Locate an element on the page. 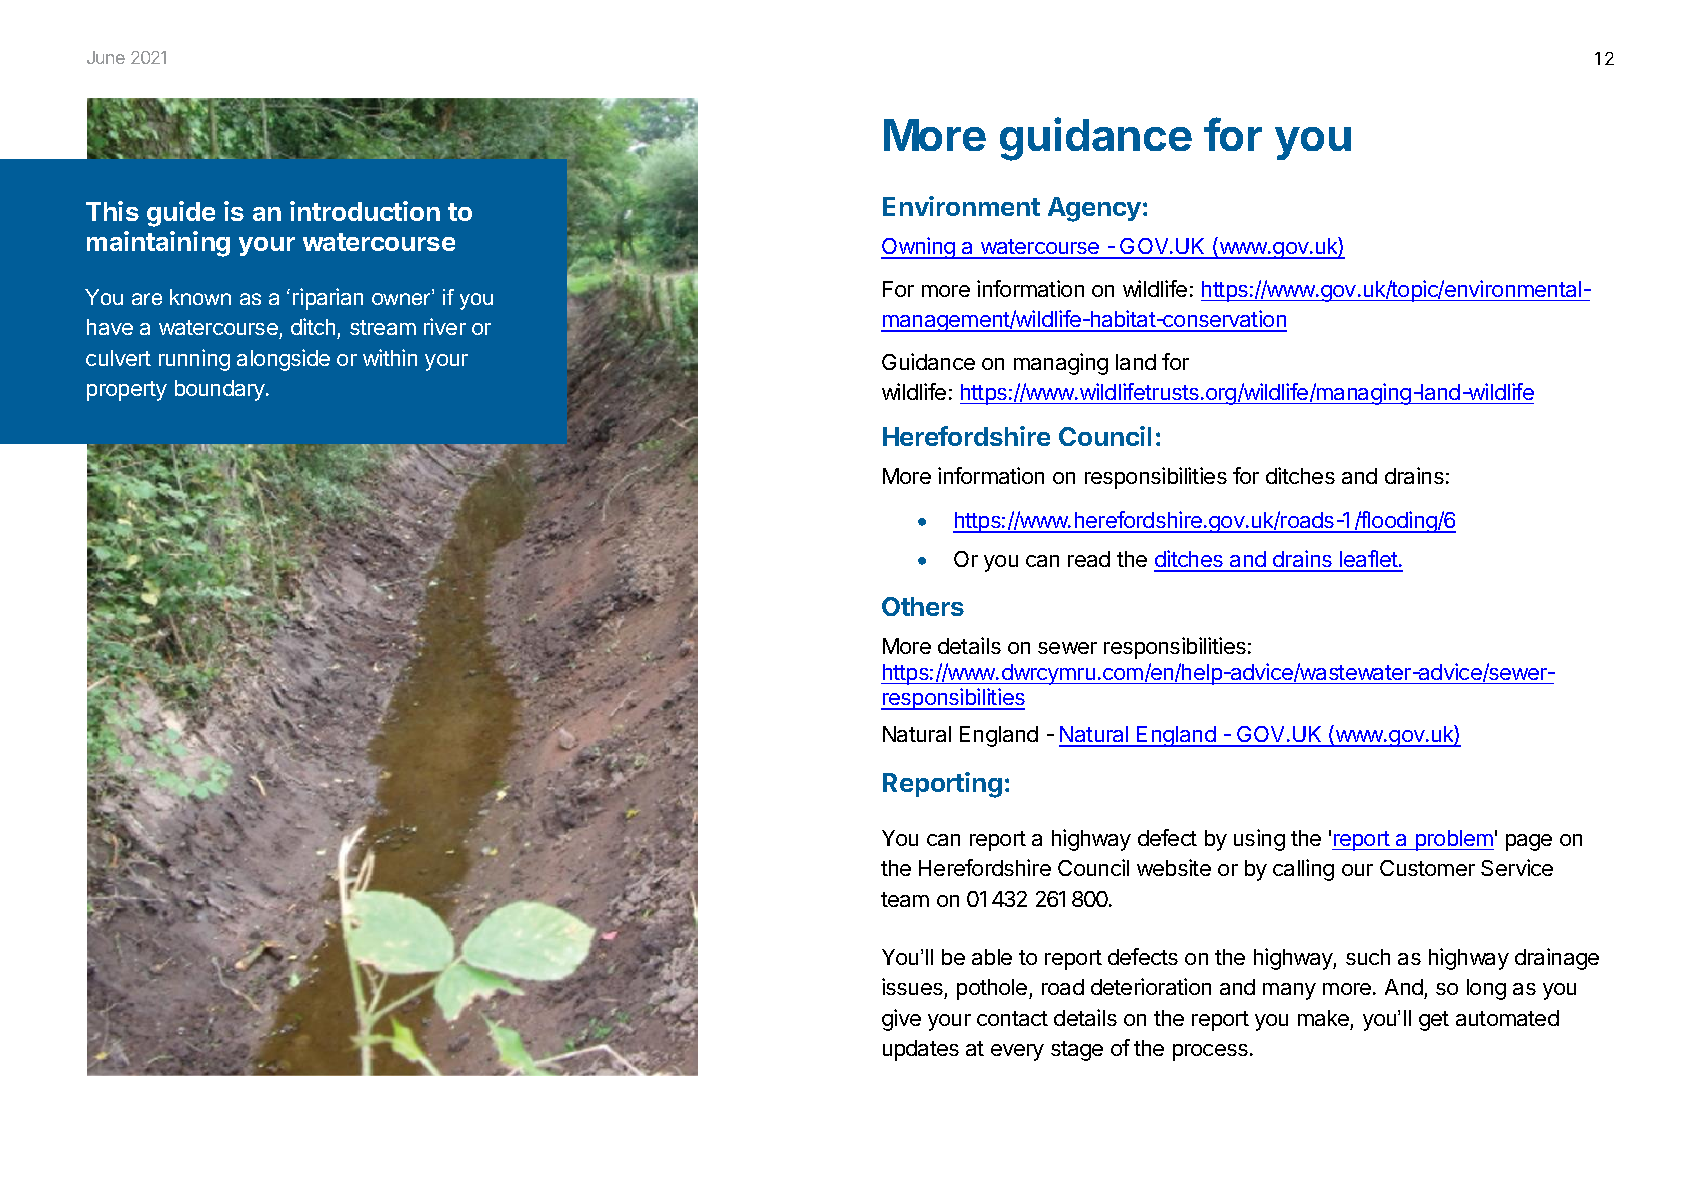  team is located at coordinates (905, 899).
